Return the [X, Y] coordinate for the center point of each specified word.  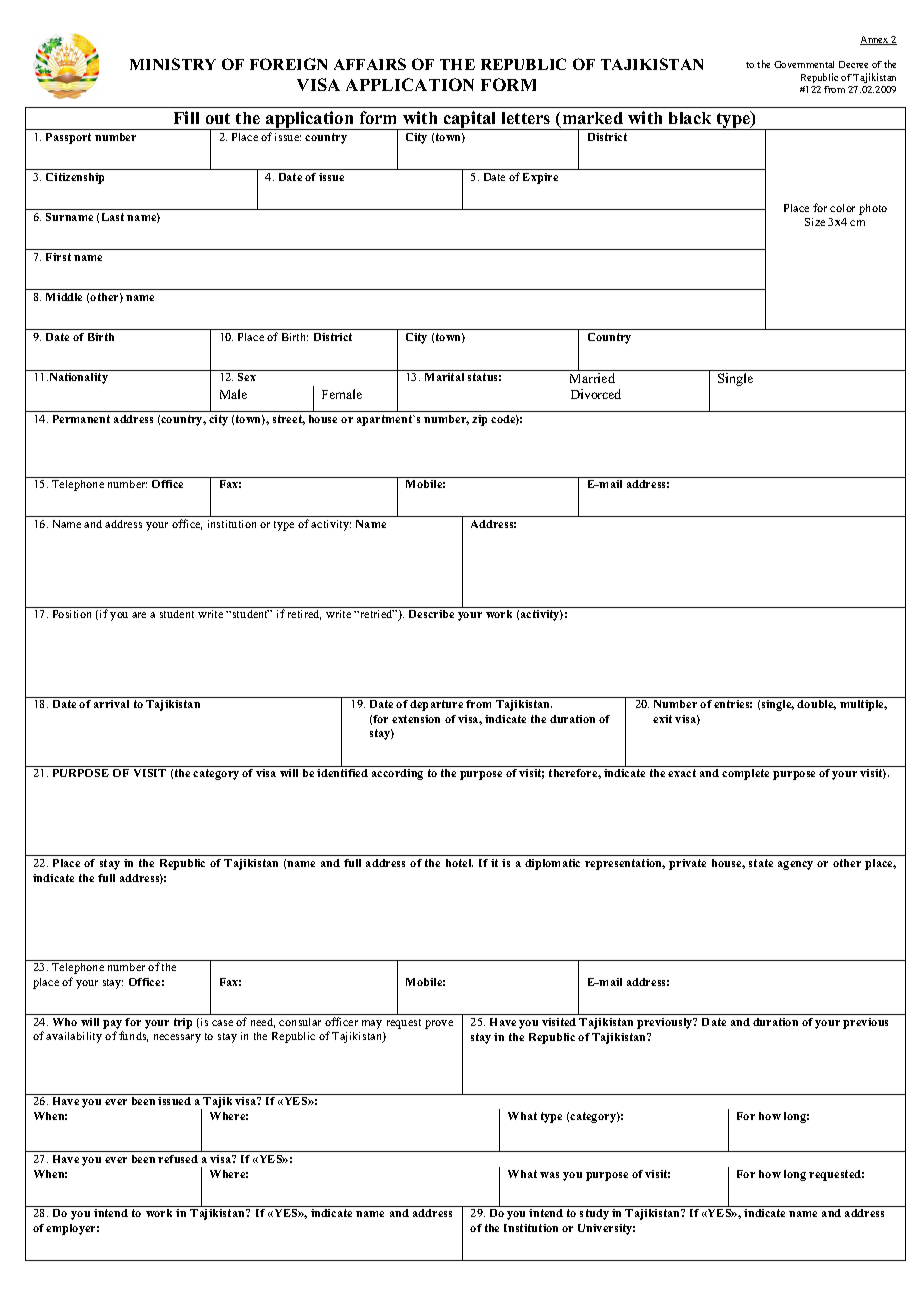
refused [178, 1159]
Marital [444, 377]
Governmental [804, 64]
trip [183, 1023]
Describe [431, 614]
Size [815, 222]
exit [662, 719]
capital [470, 120]
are [139, 615]
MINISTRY [173, 64]
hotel [459, 863]
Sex [247, 377]
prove [439, 1024]
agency [795, 865]
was [549, 1175]
